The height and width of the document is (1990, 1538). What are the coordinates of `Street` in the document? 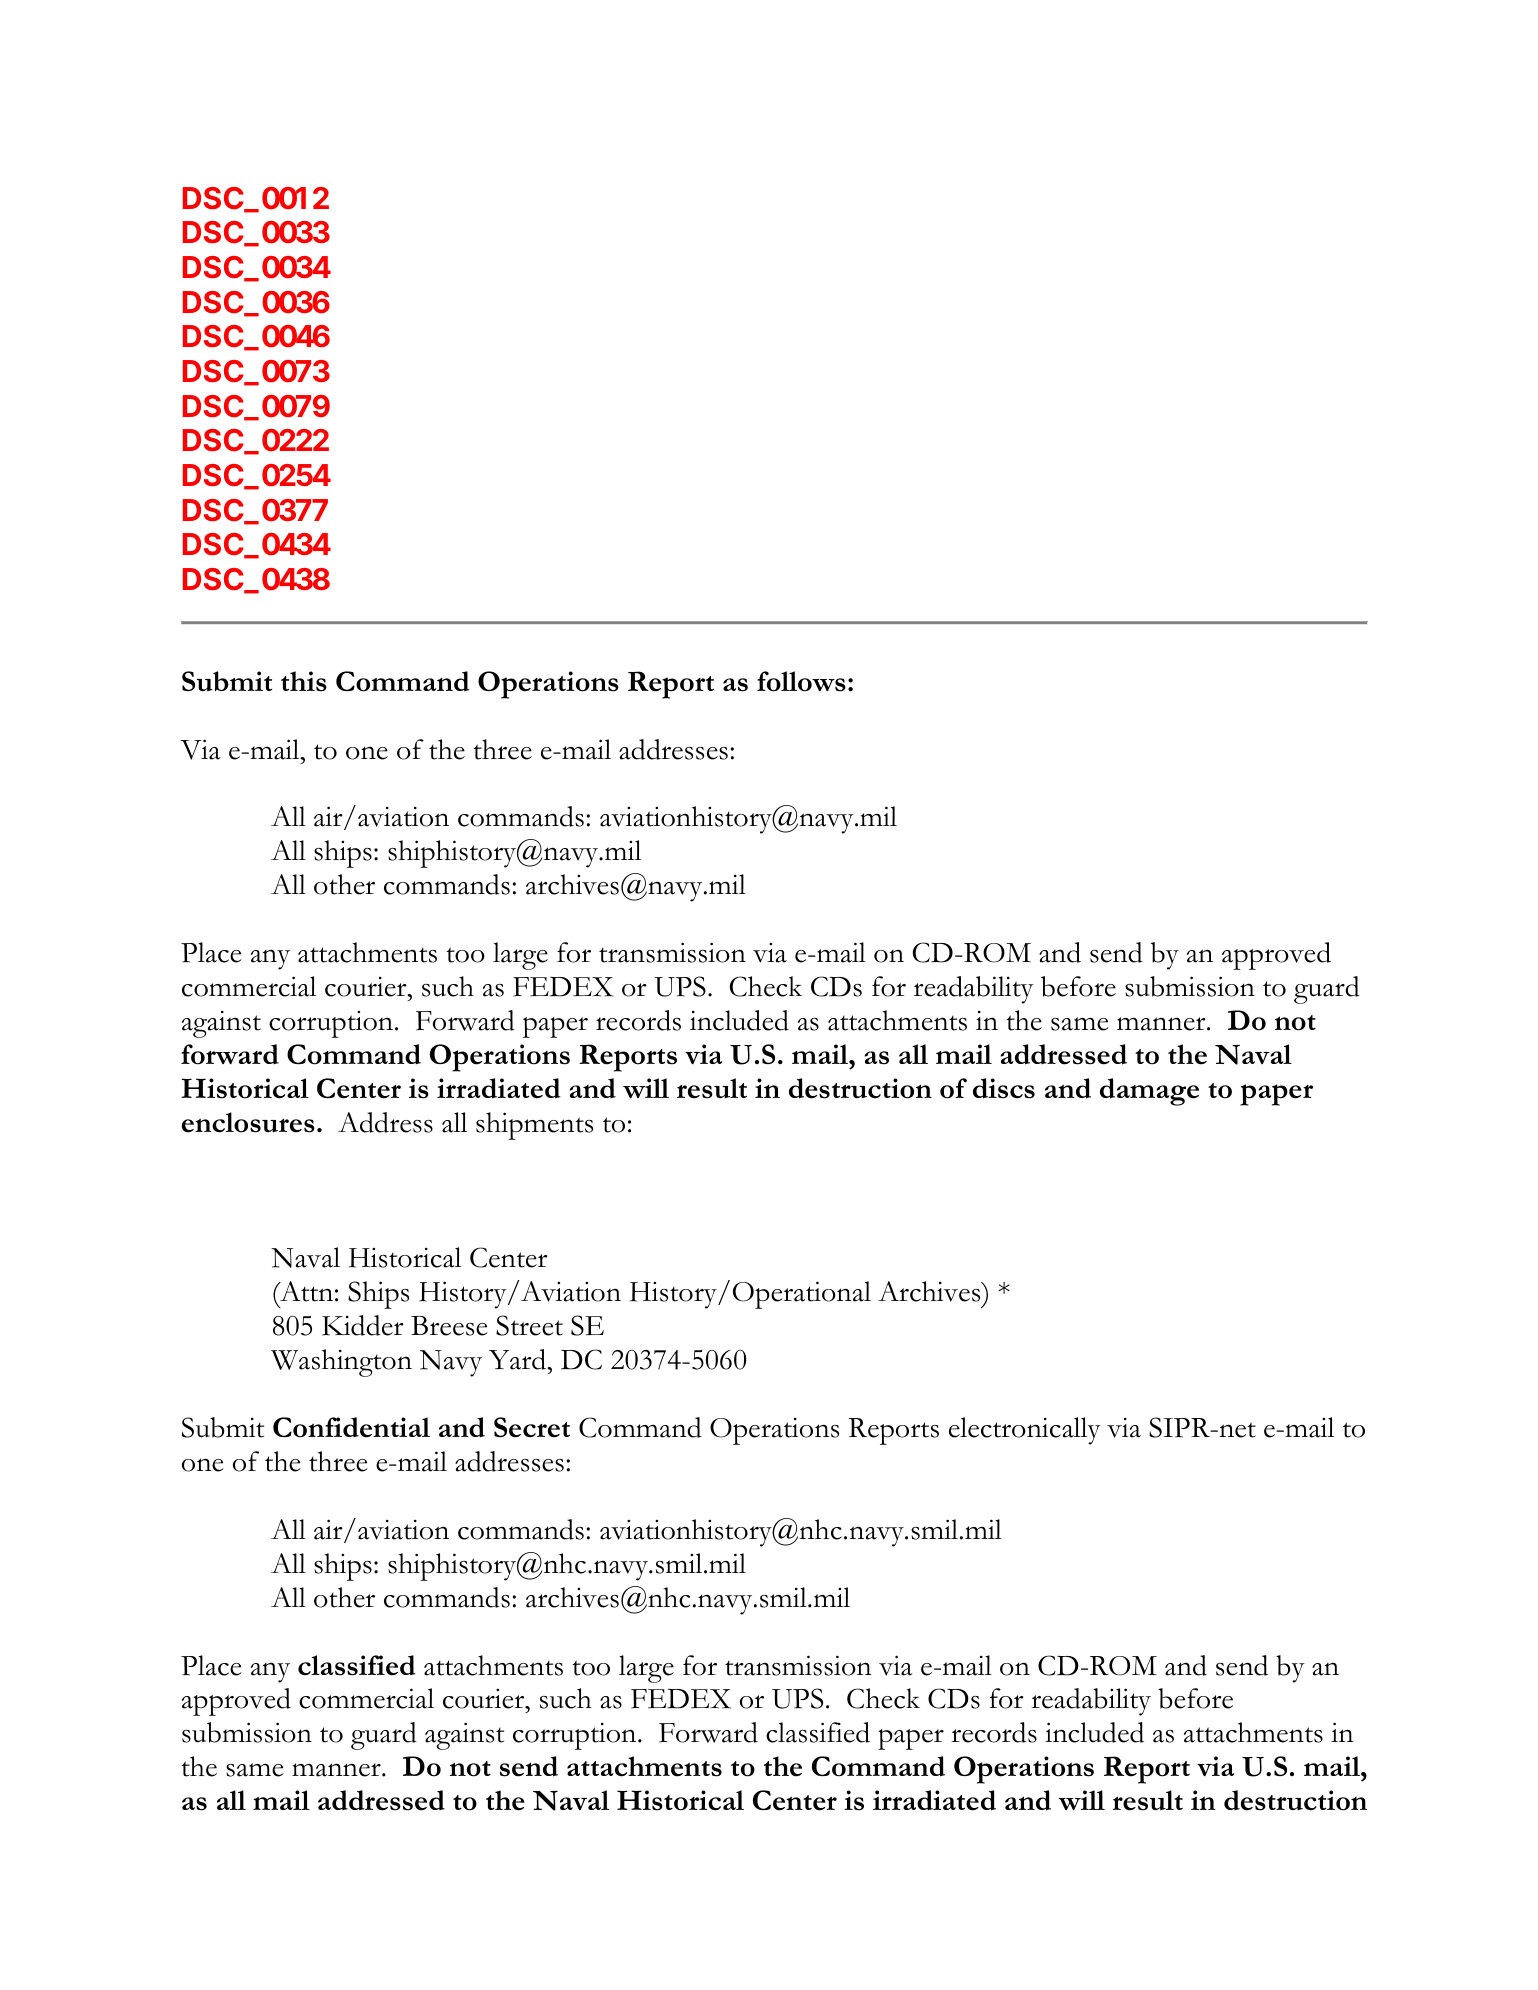 It's located at (529, 1325).
